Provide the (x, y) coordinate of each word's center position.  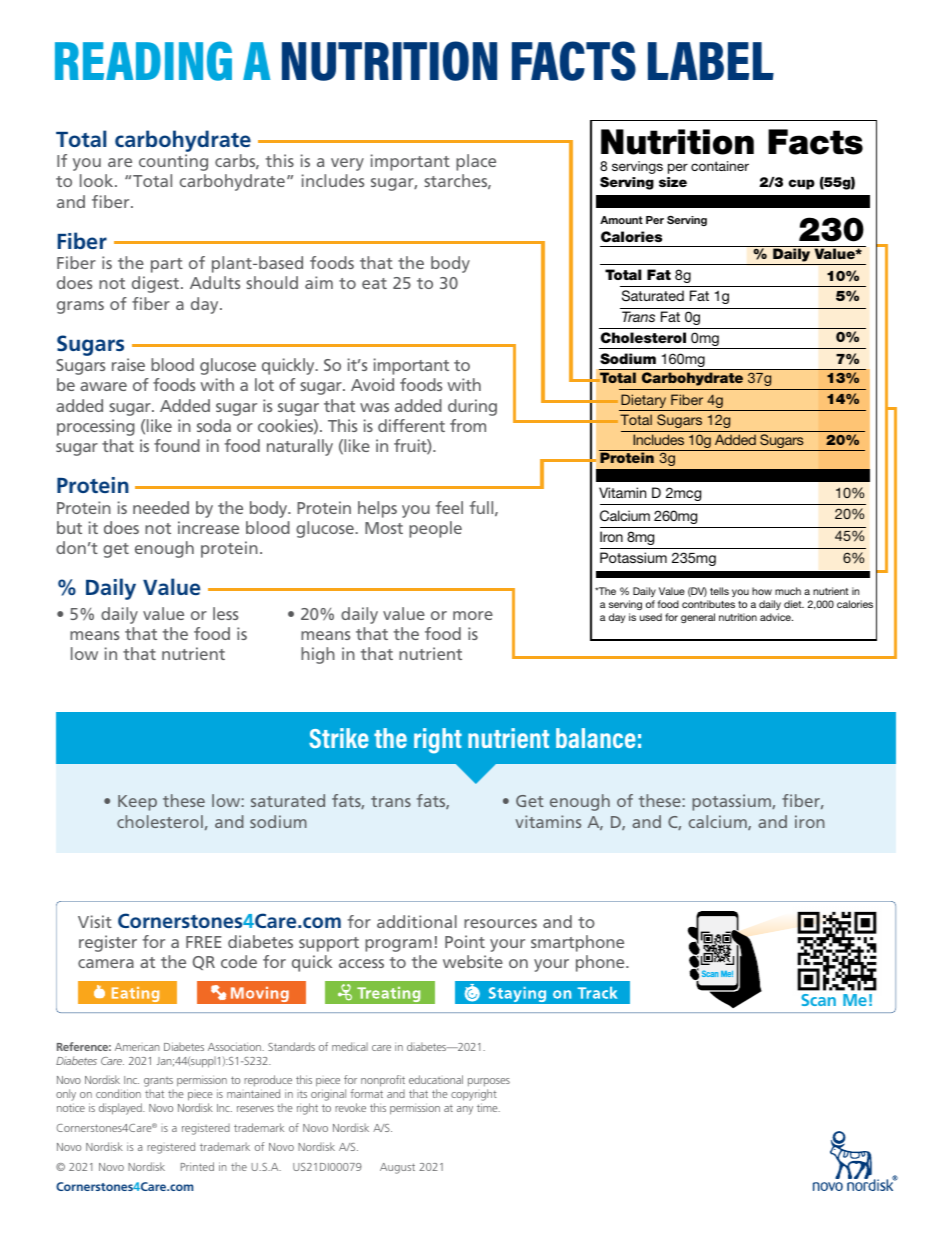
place (476, 162)
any (465, 1110)
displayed (121, 1109)
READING (143, 61)
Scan (818, 1000)
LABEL (711, 61)
